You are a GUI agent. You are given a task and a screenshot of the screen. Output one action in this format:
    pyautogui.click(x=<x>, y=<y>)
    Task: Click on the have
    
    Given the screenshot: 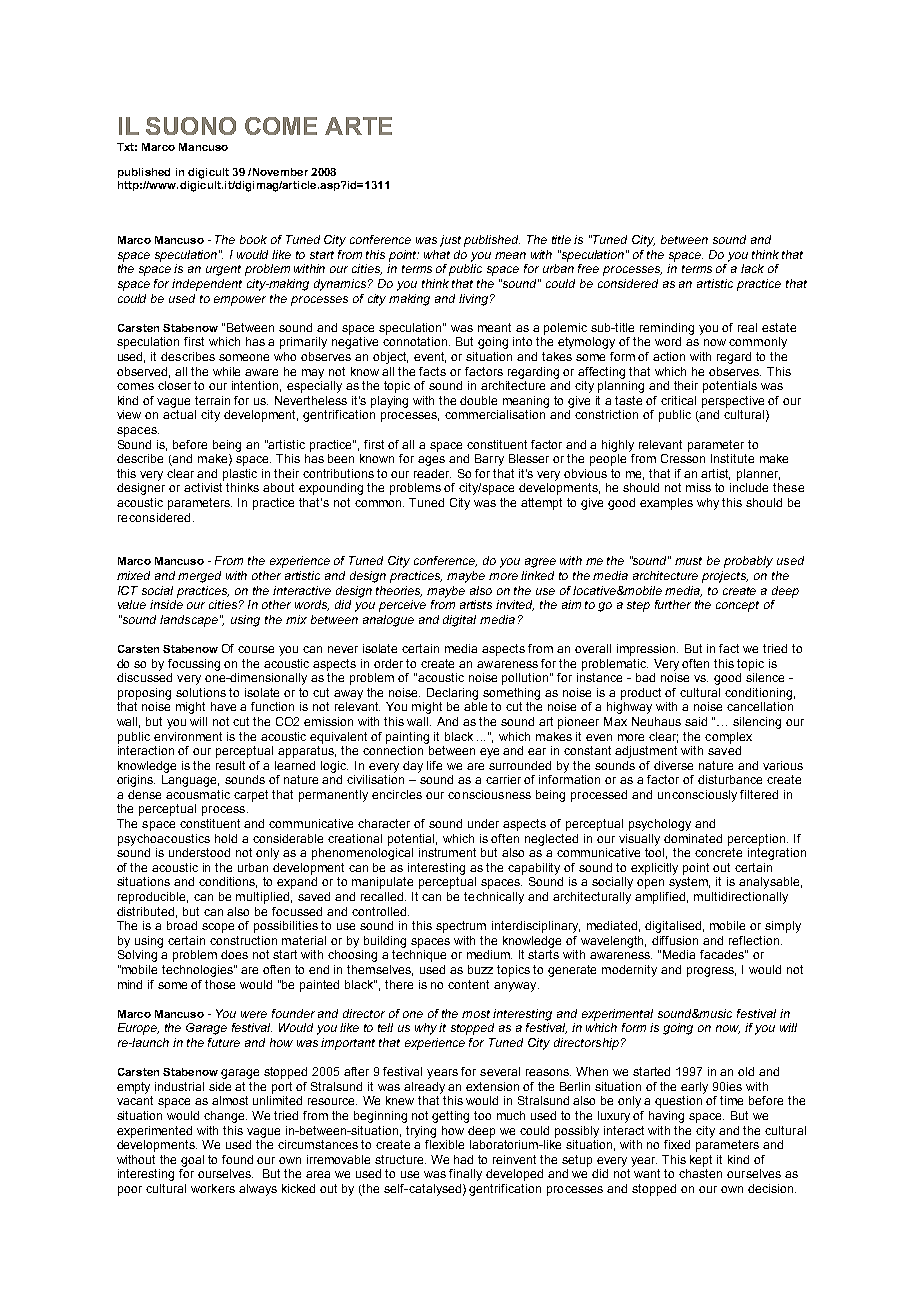 What is the action you would take?
    pyautogui.click(x=223, y=706)
